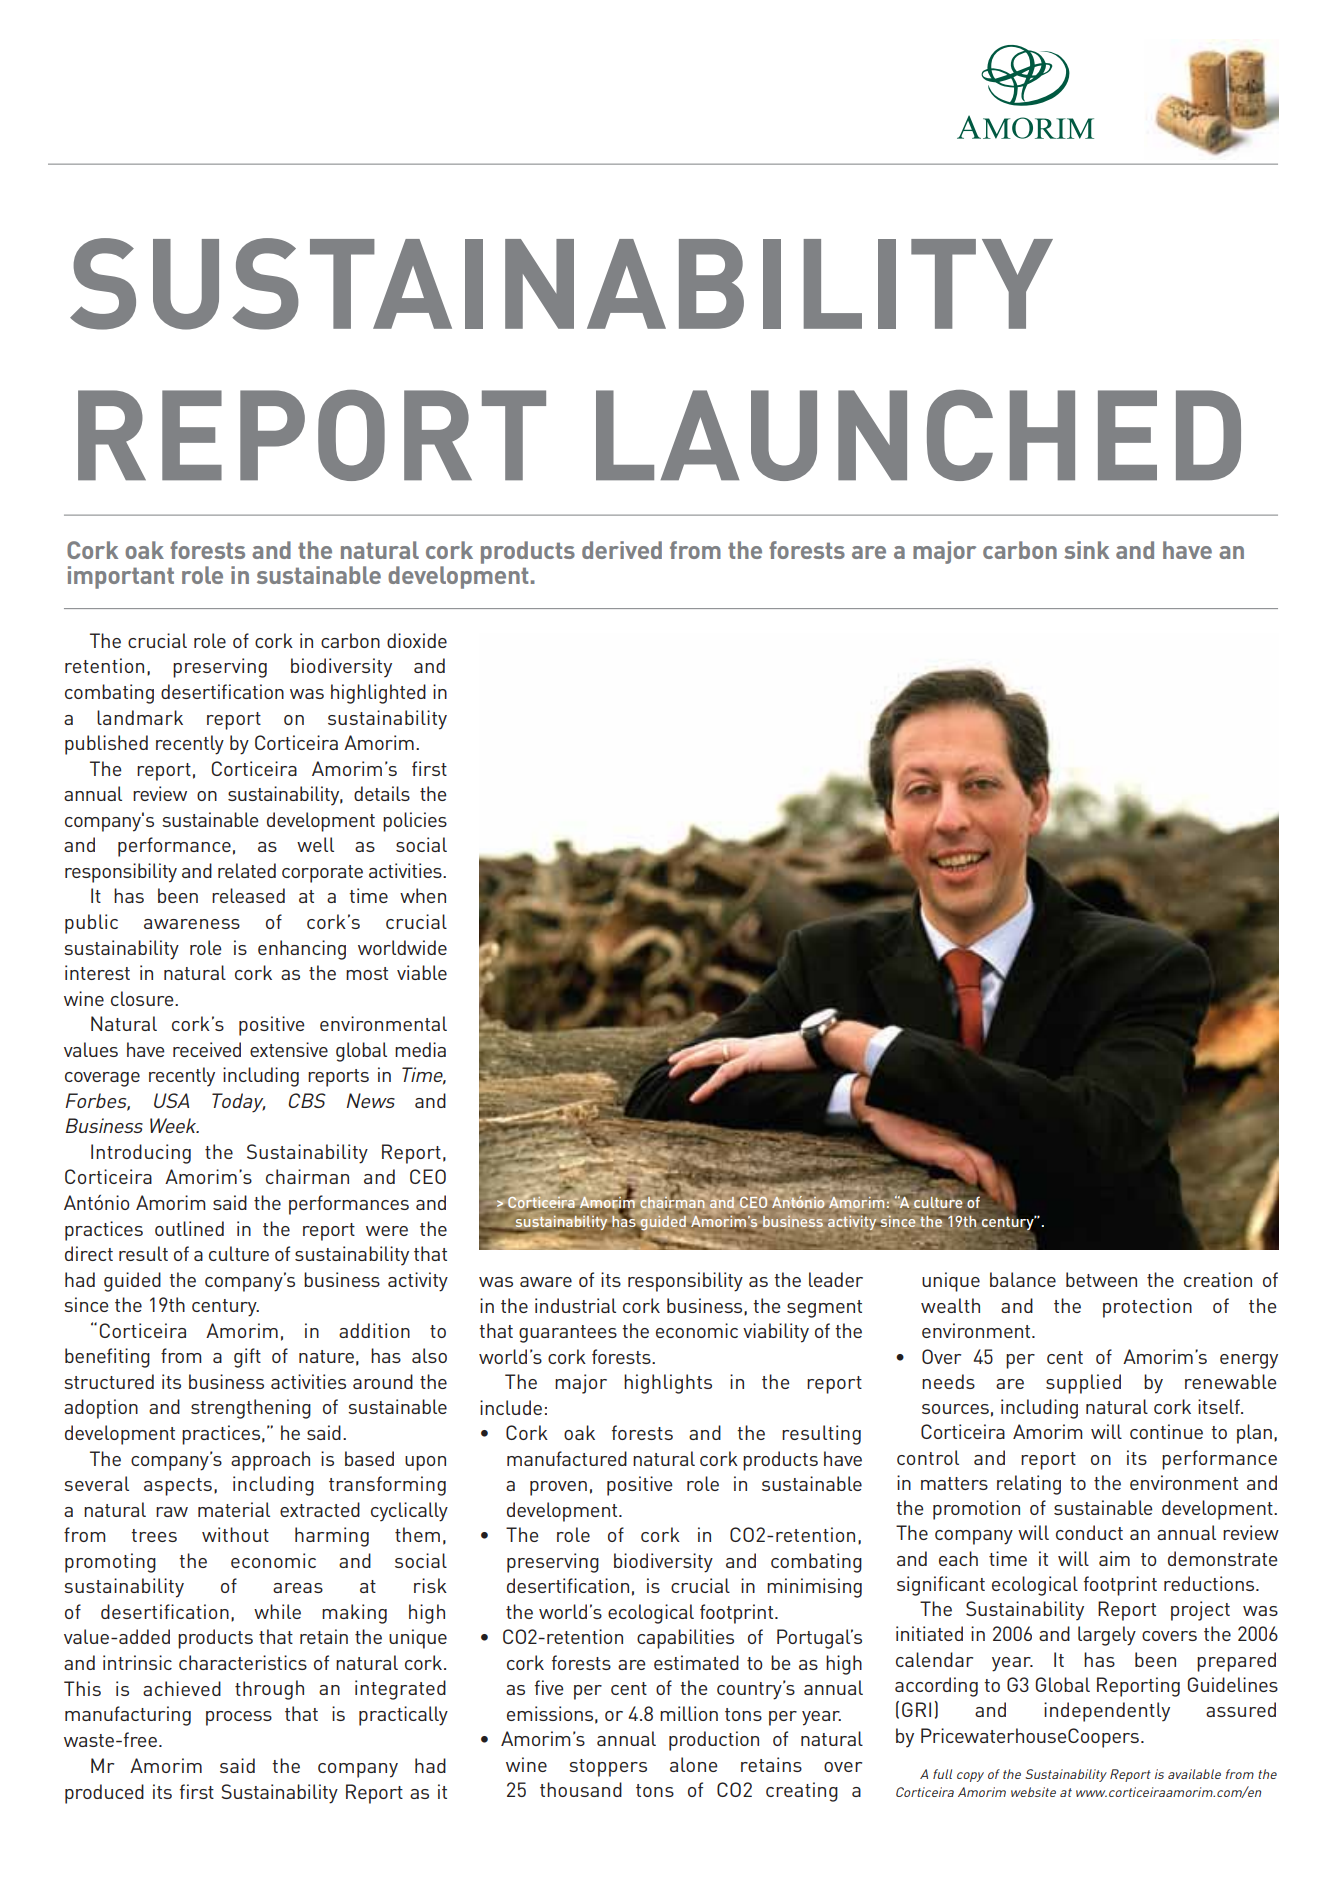 The width and height of the document is (1342, 1899). Describe the element at coordinates (420, 1049) in the document. I see `media` at that location.
